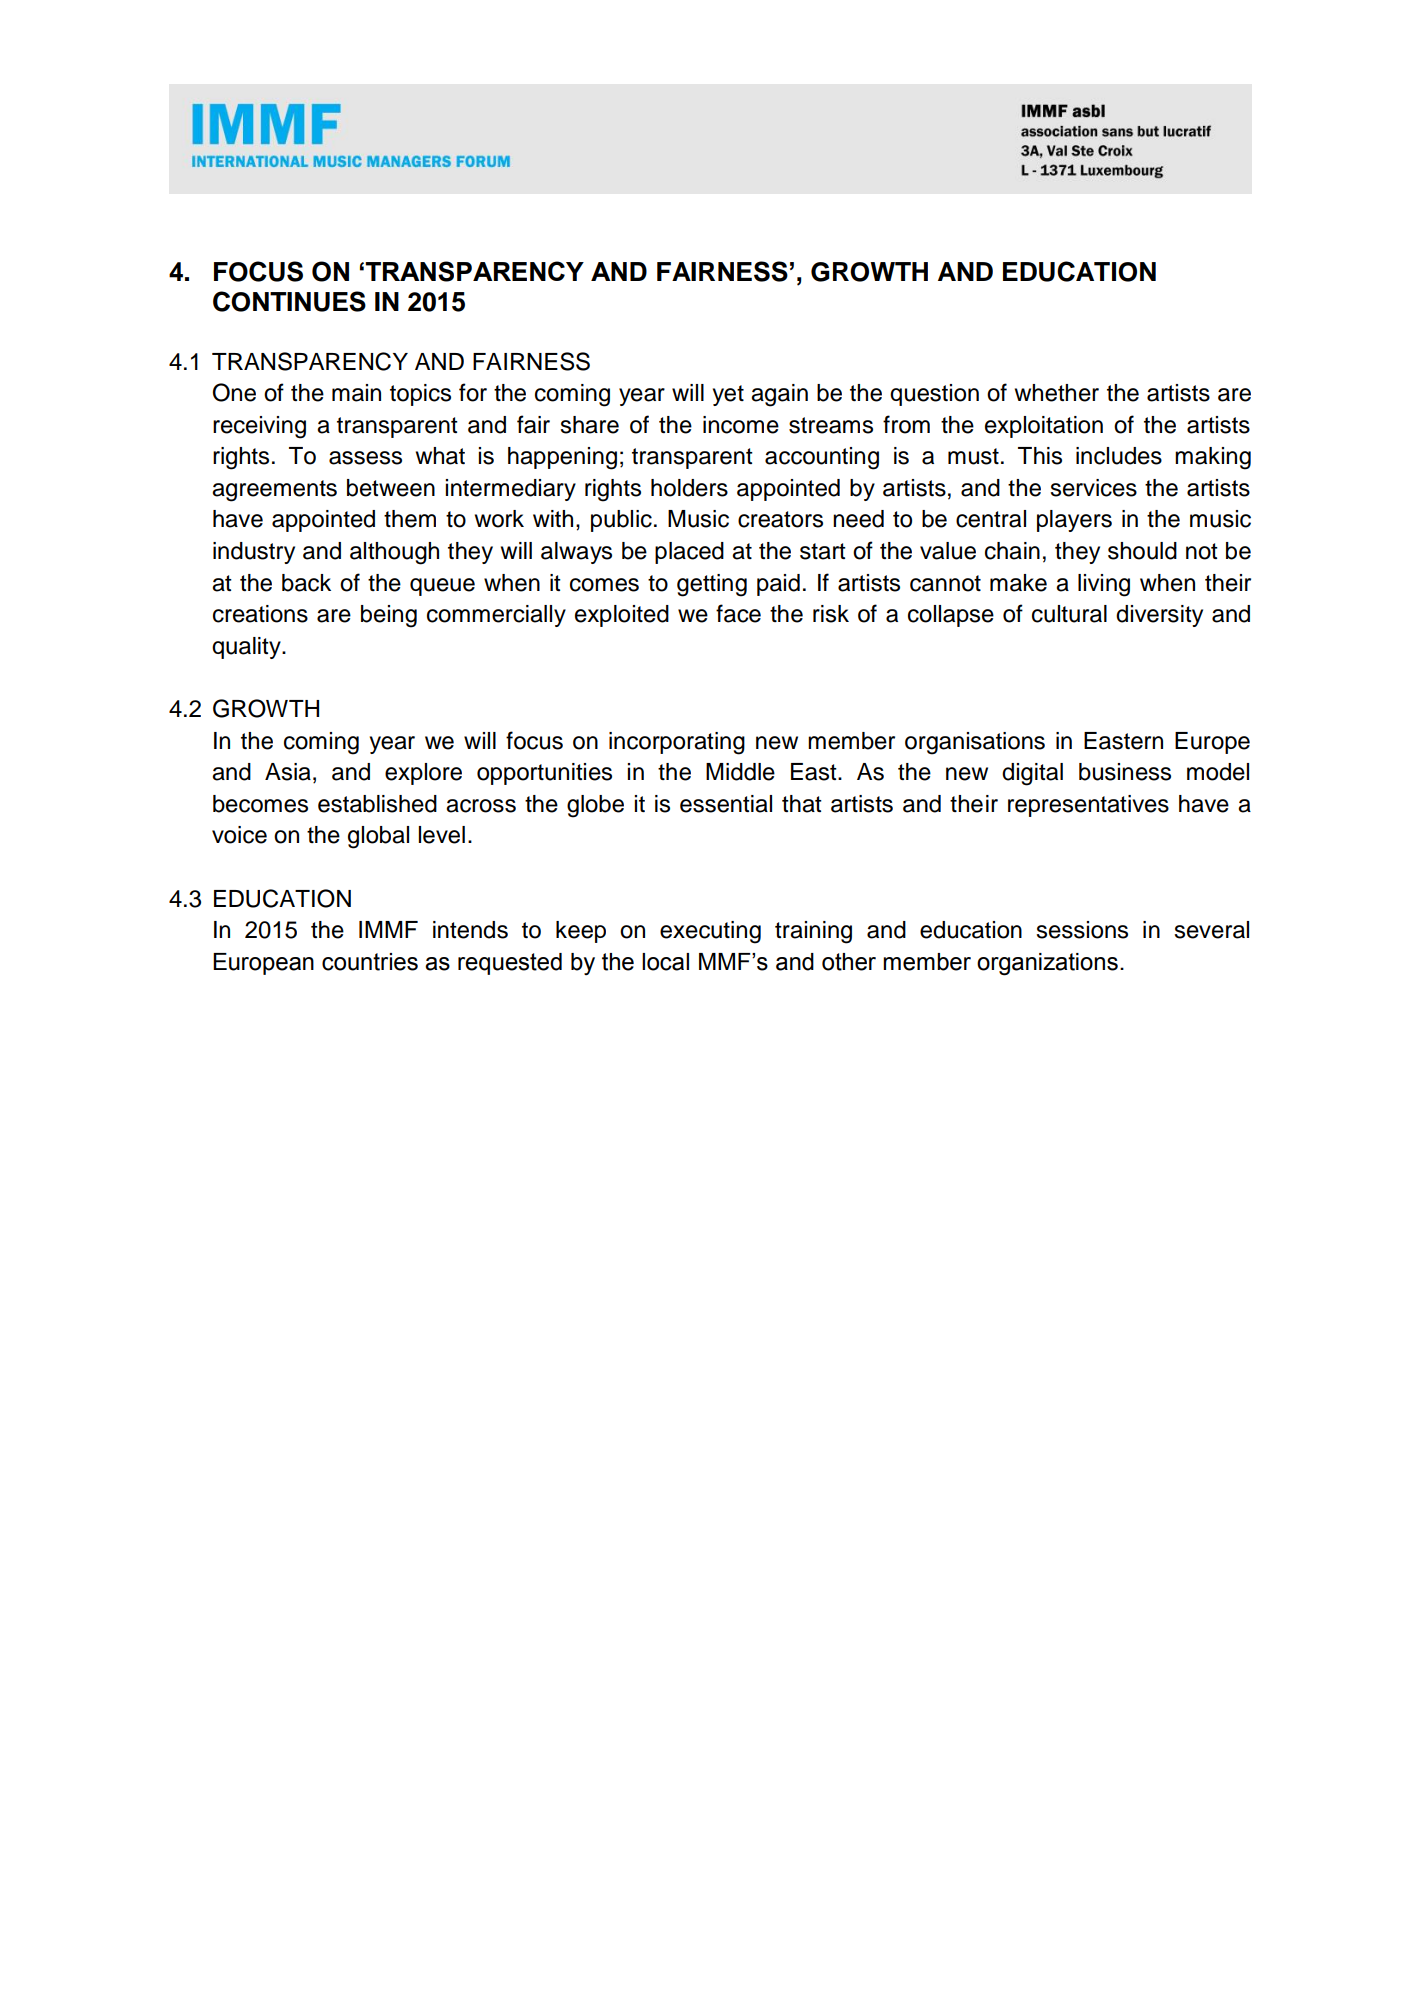 The height and width of the screenshot is (2010, 1421). I want to click on services, so click(1093, 488).
